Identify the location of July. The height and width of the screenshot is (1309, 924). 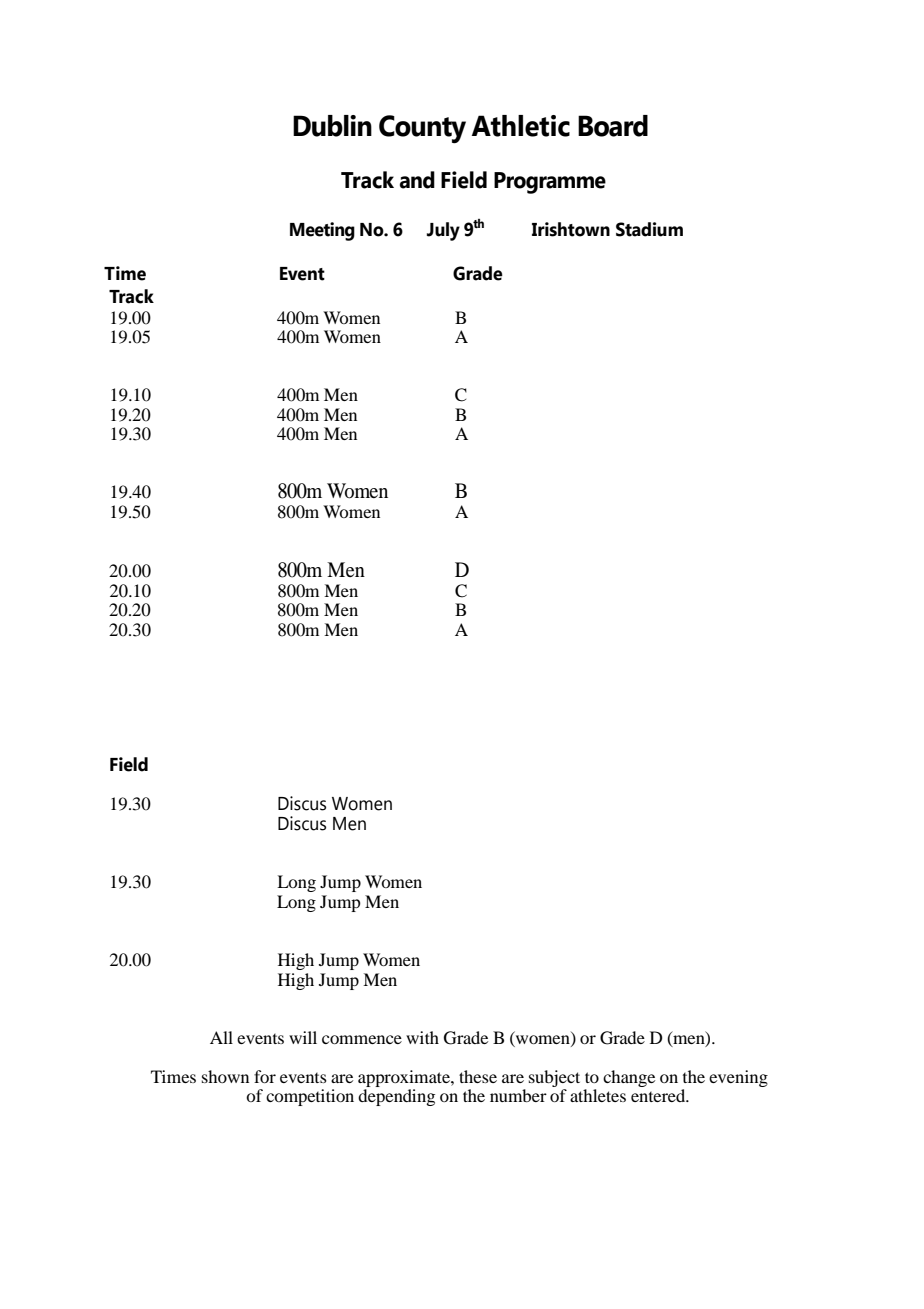
(443, 231).
